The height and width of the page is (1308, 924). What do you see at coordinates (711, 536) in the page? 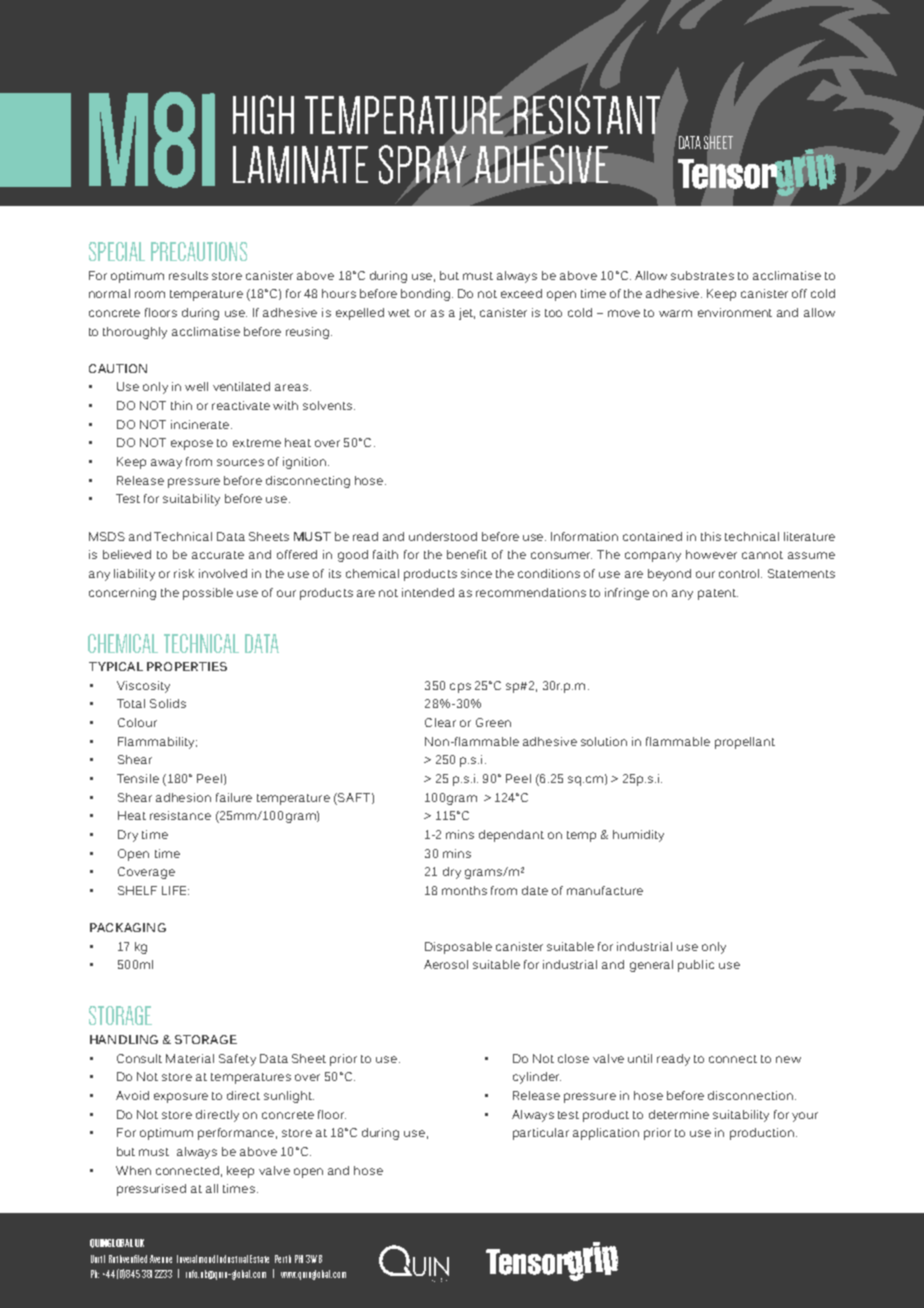
I see `this` at bounding box center [711, 536].
